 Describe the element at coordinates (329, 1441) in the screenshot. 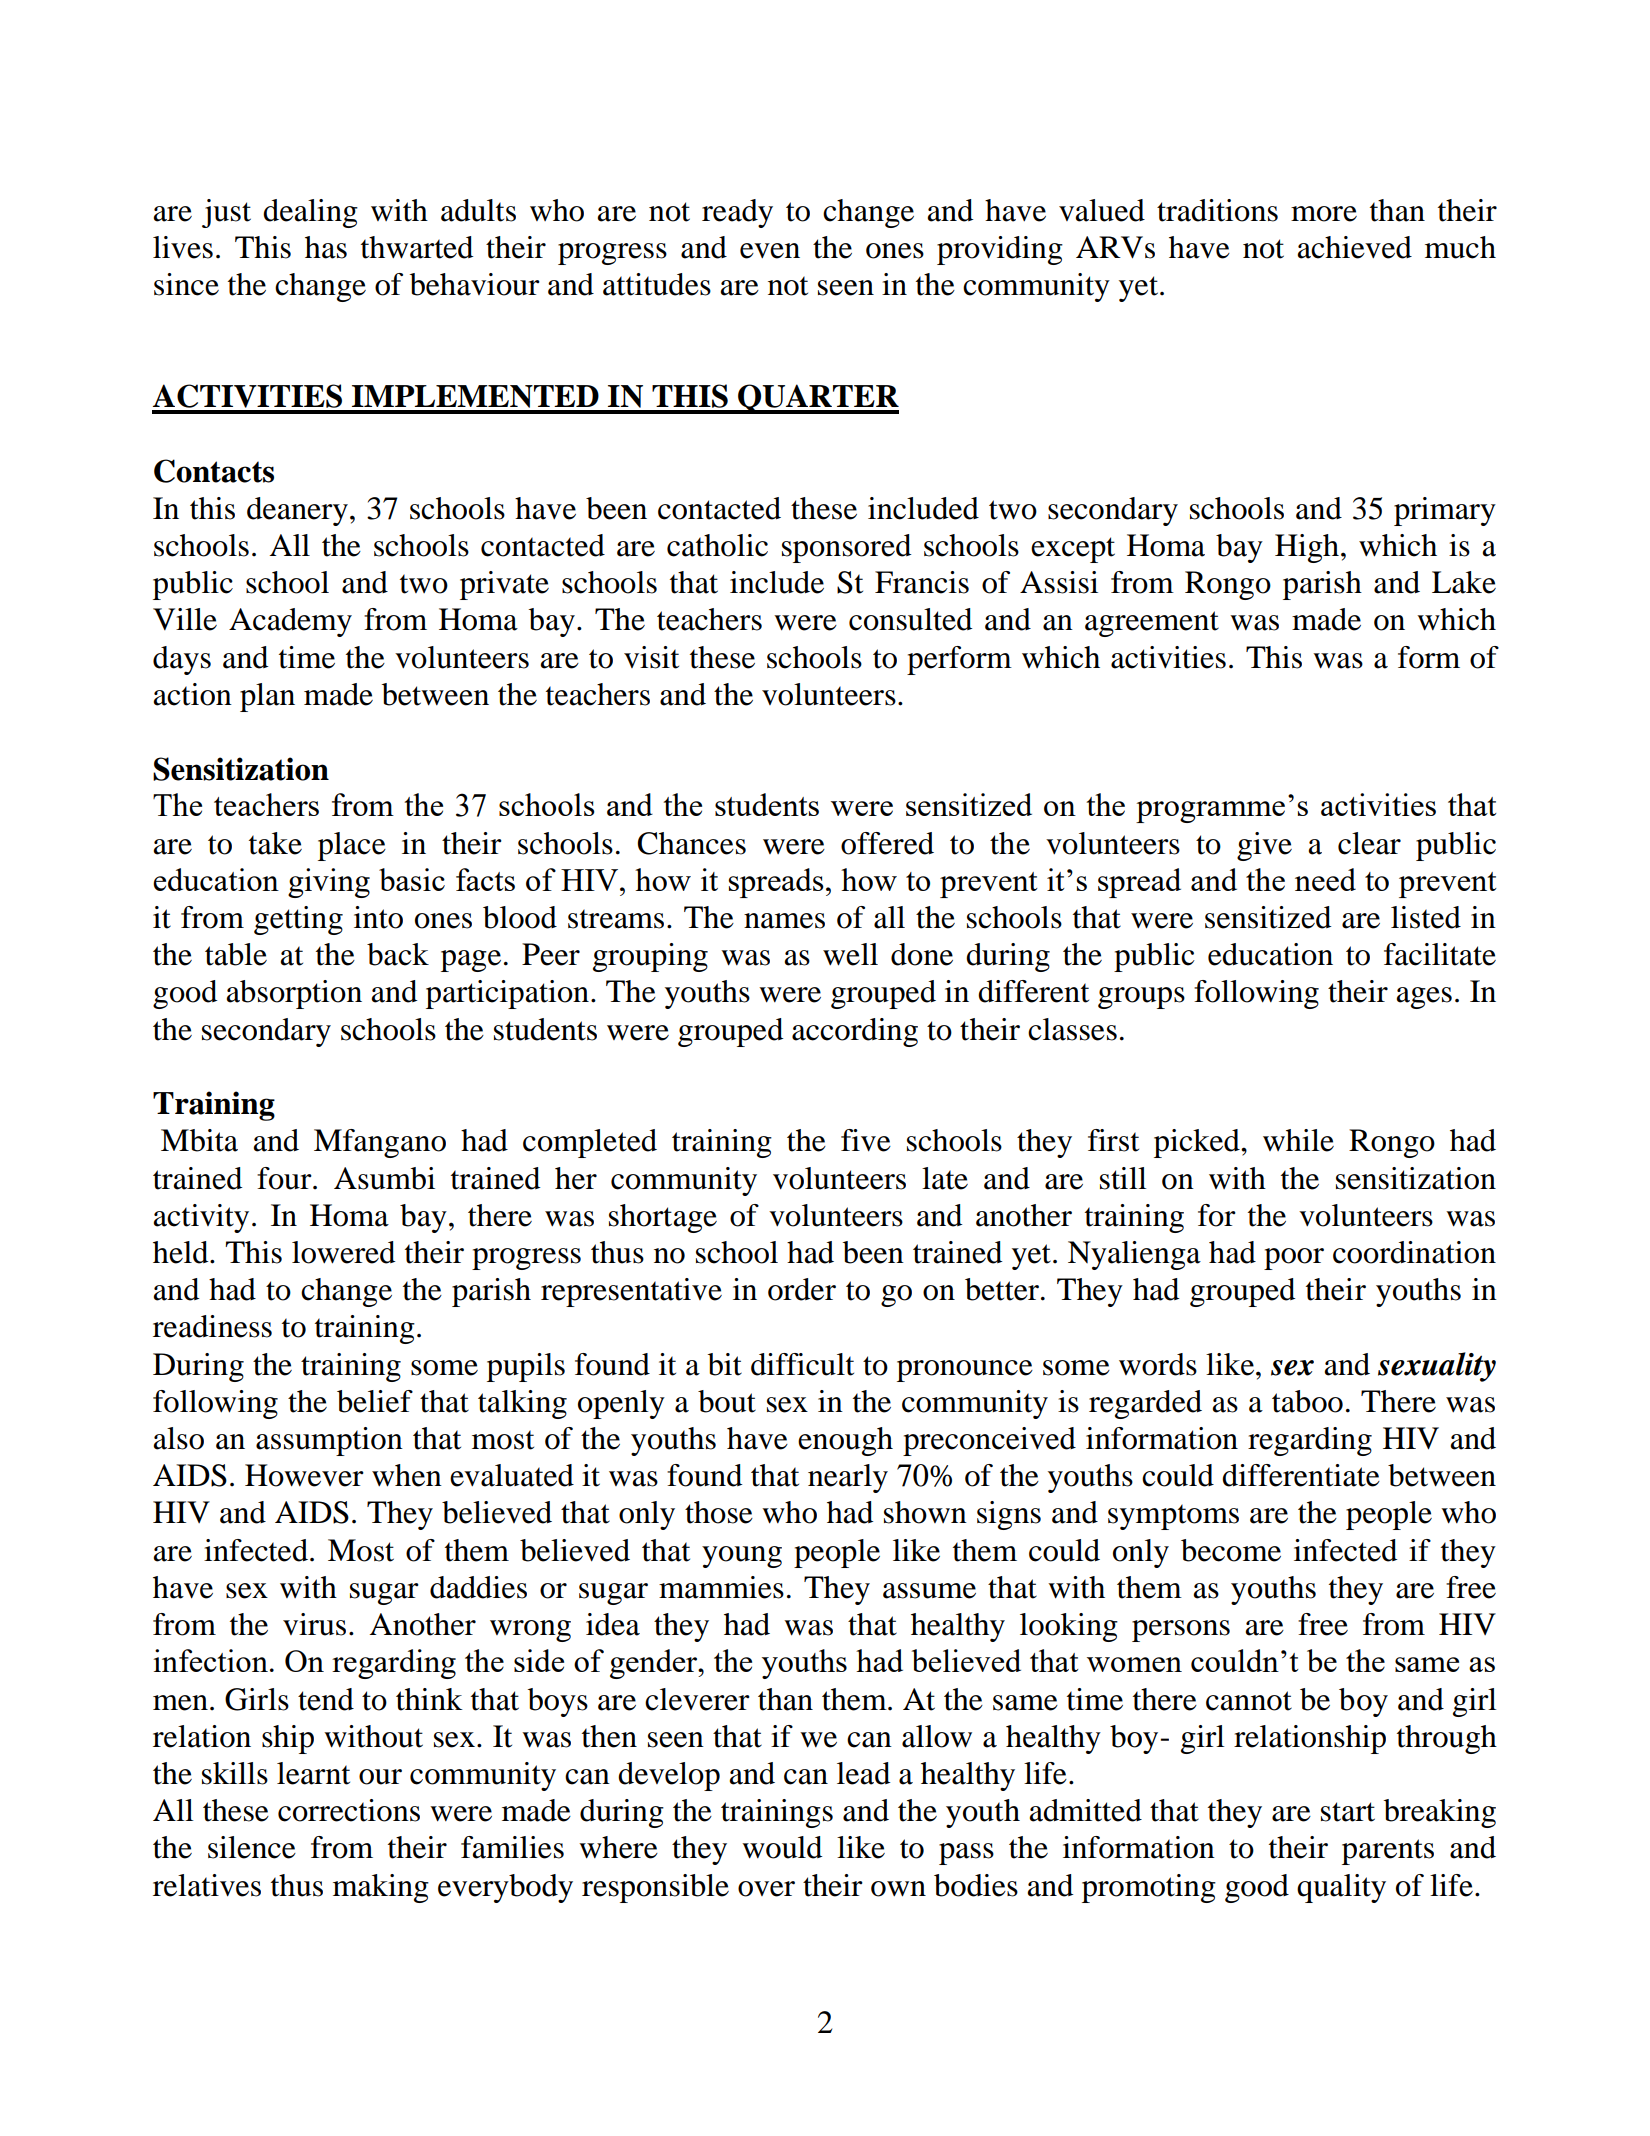

I see `assumption` at that location.
